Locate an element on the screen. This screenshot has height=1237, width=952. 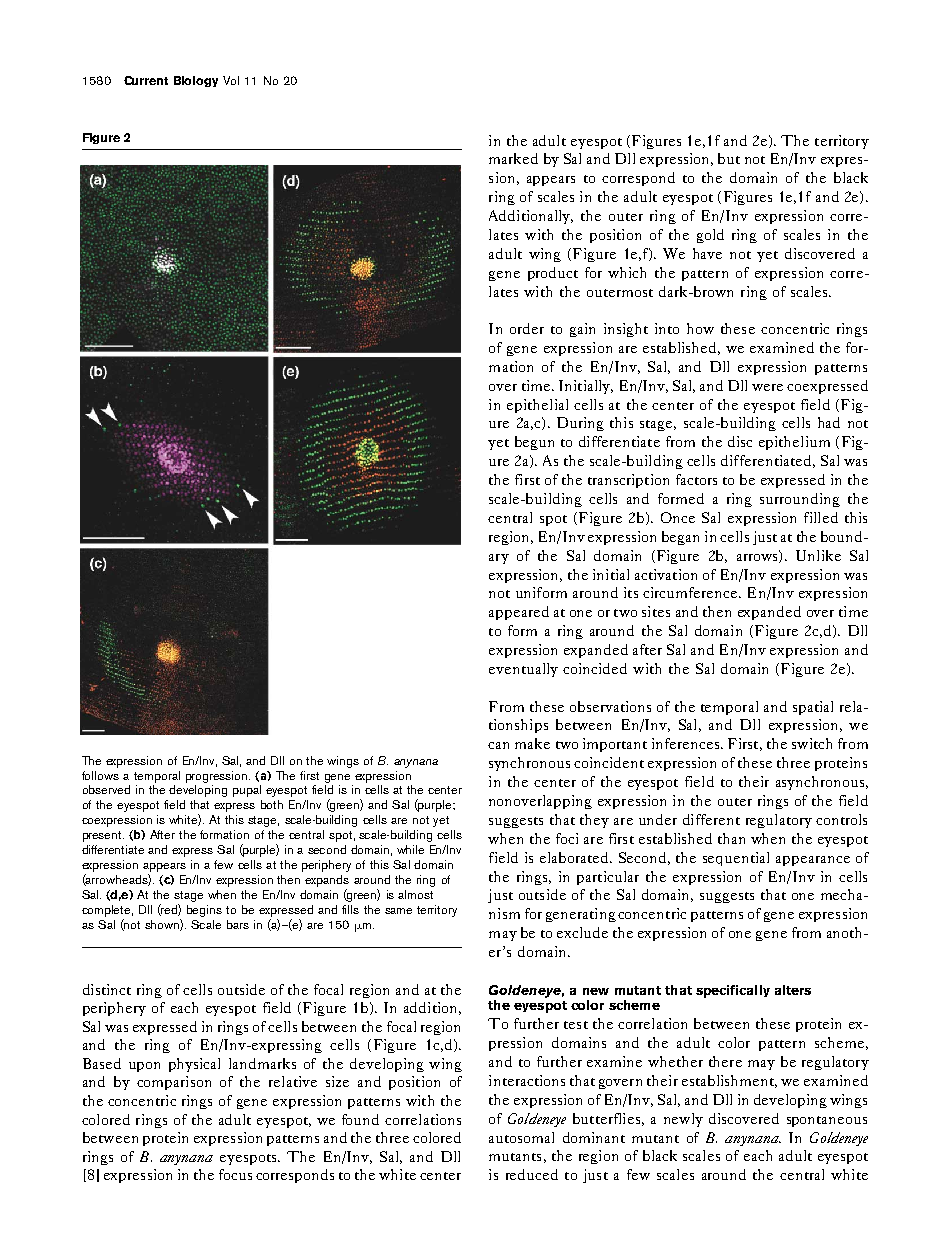
have is located at coordinates (707, 253).
